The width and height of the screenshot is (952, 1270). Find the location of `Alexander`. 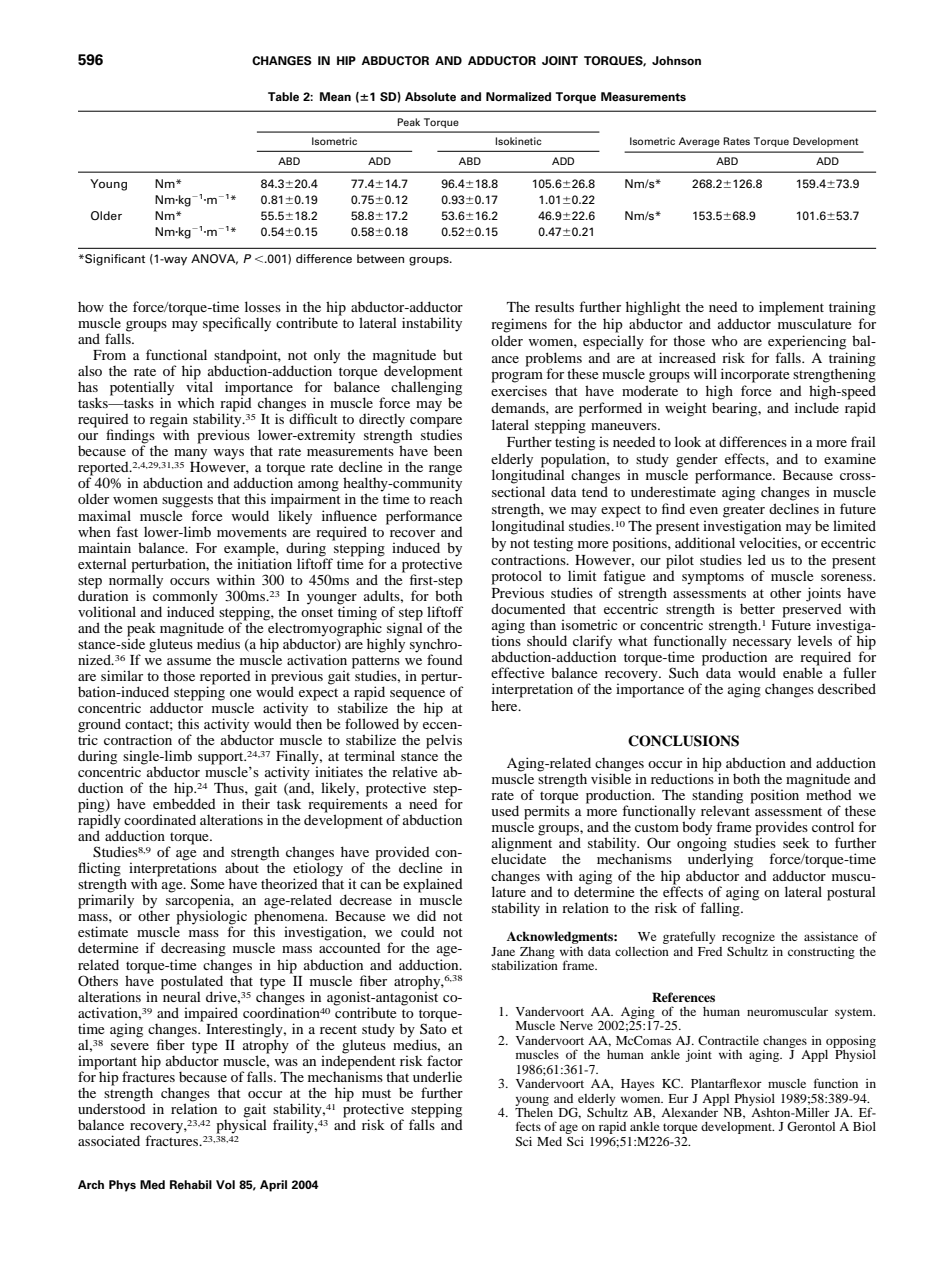

Alexander is located at coordinates (691, 1111).
